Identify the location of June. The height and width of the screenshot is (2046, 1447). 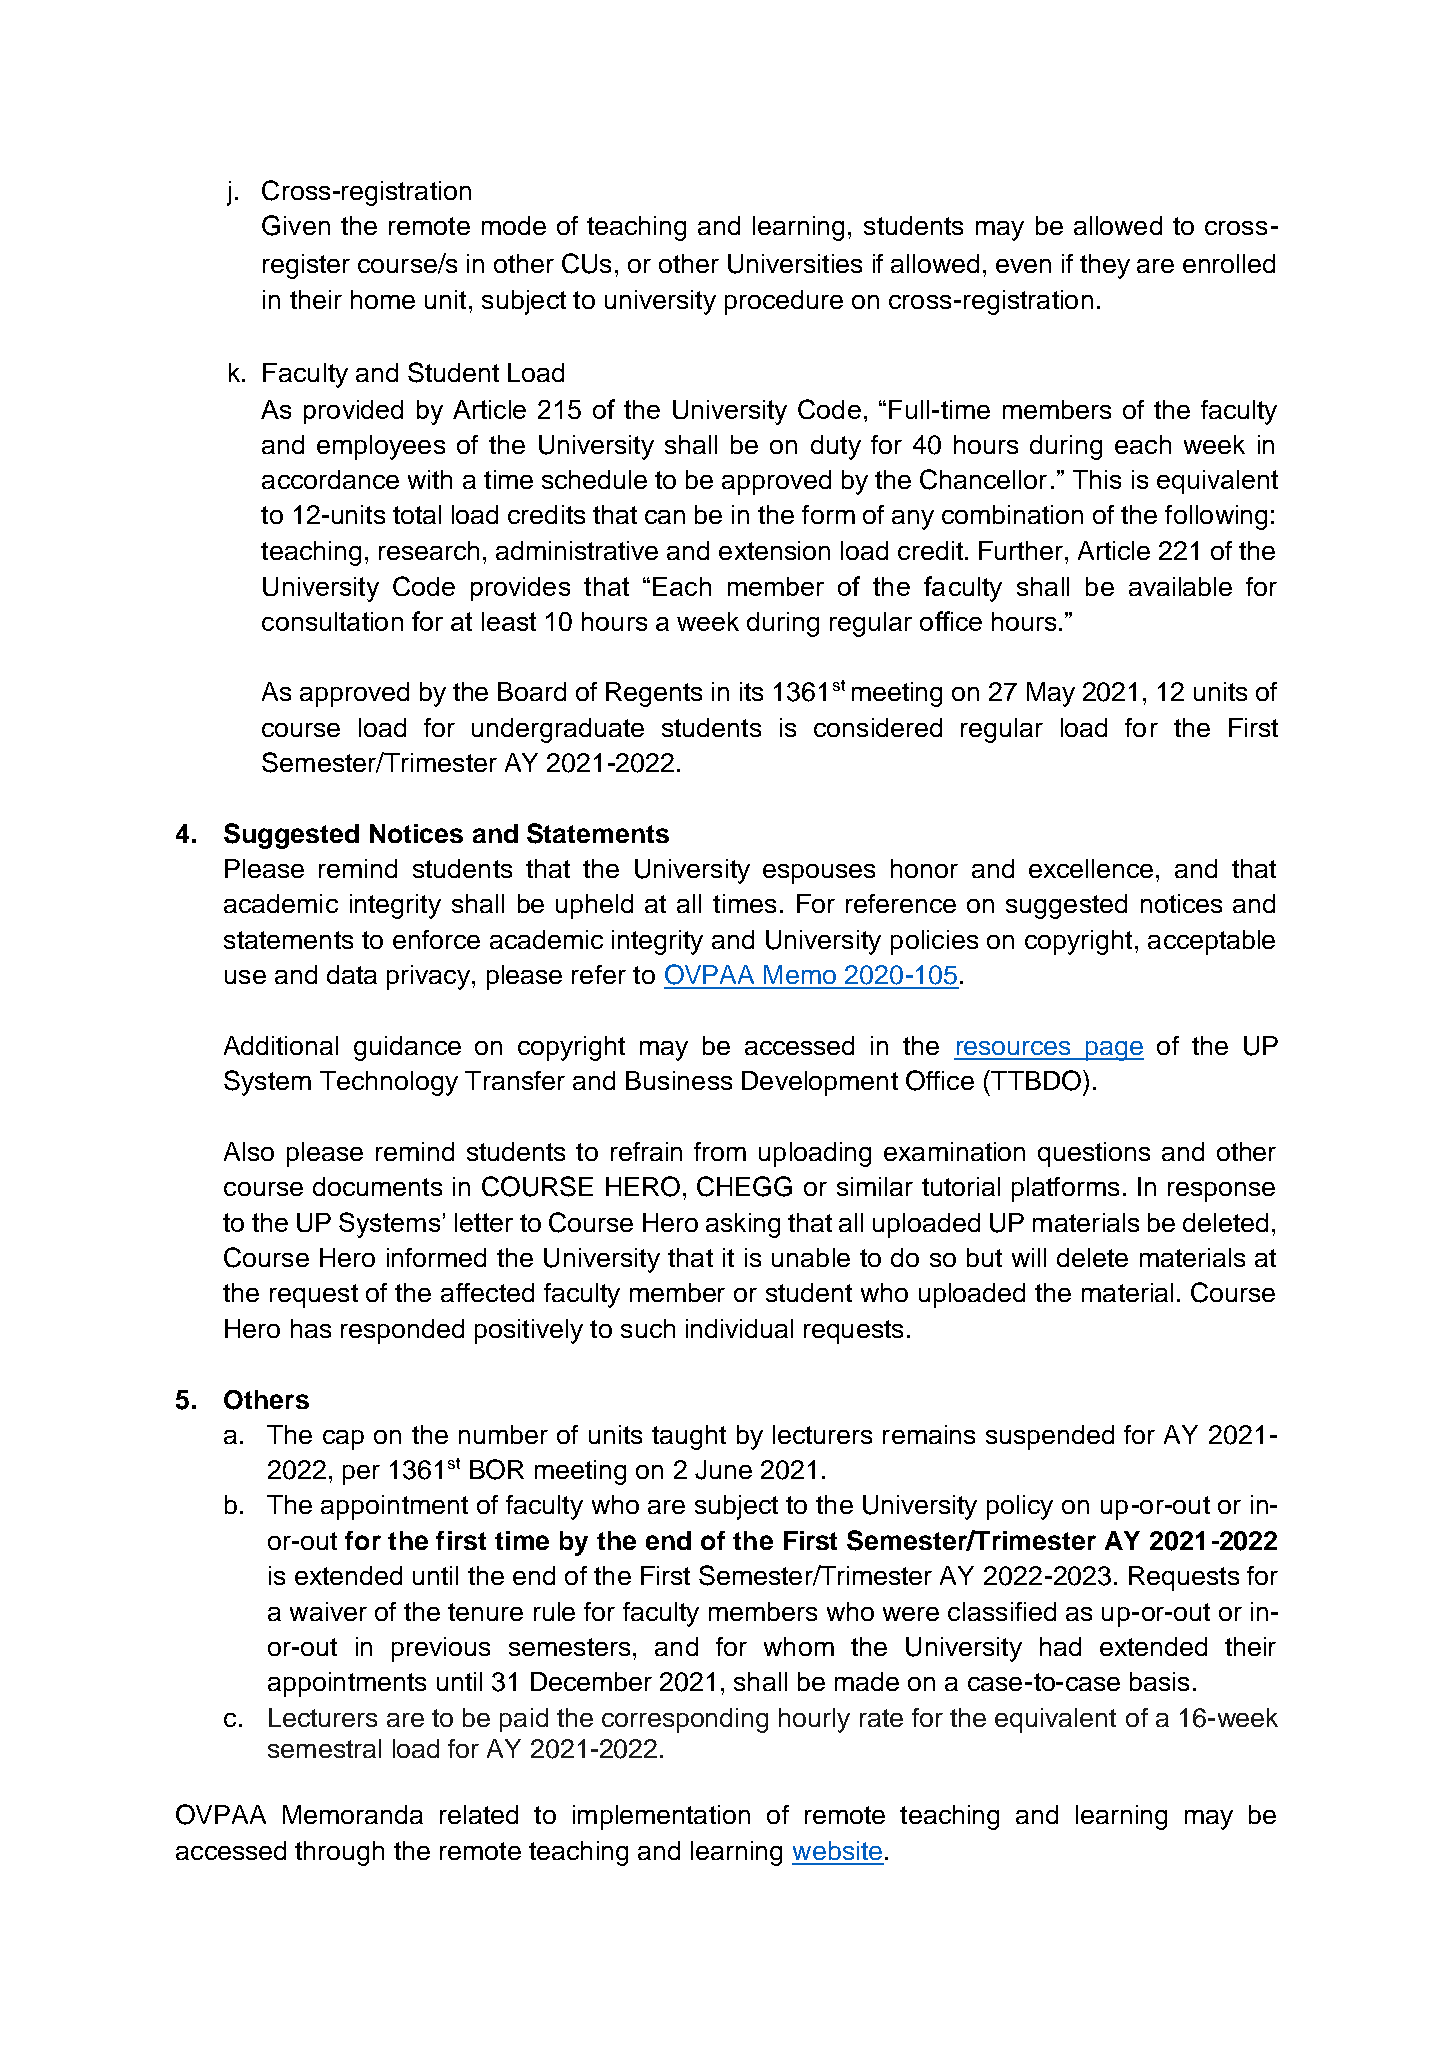
(723, 1470).
